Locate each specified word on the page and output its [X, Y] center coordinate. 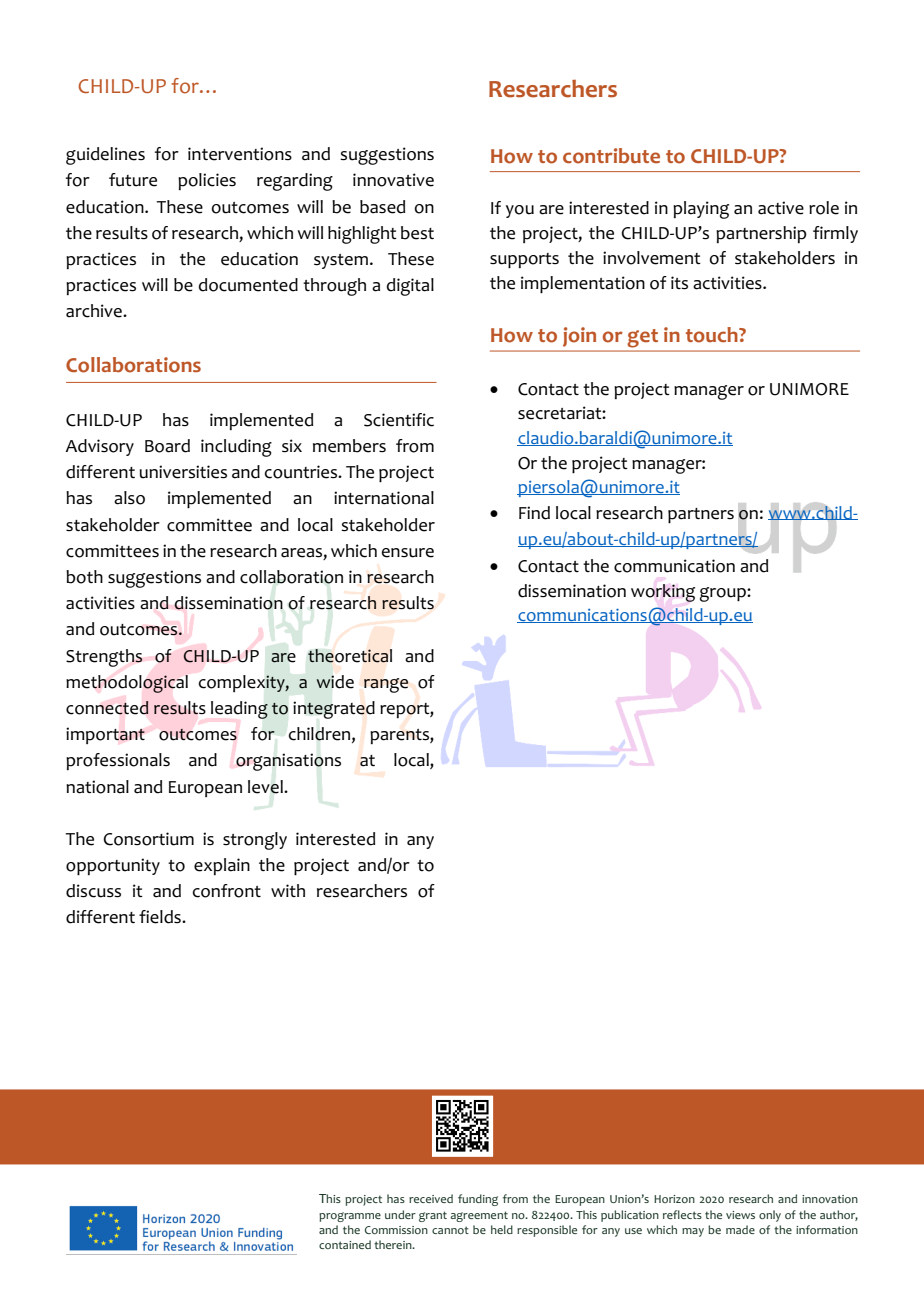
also [129, 498]
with [288, 890]
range [386, 685]
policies [207, 181]
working [663, 593]
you [520, 211]
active [781, 208]
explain [222, 866]
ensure [407, 553]
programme [350, 1217]
